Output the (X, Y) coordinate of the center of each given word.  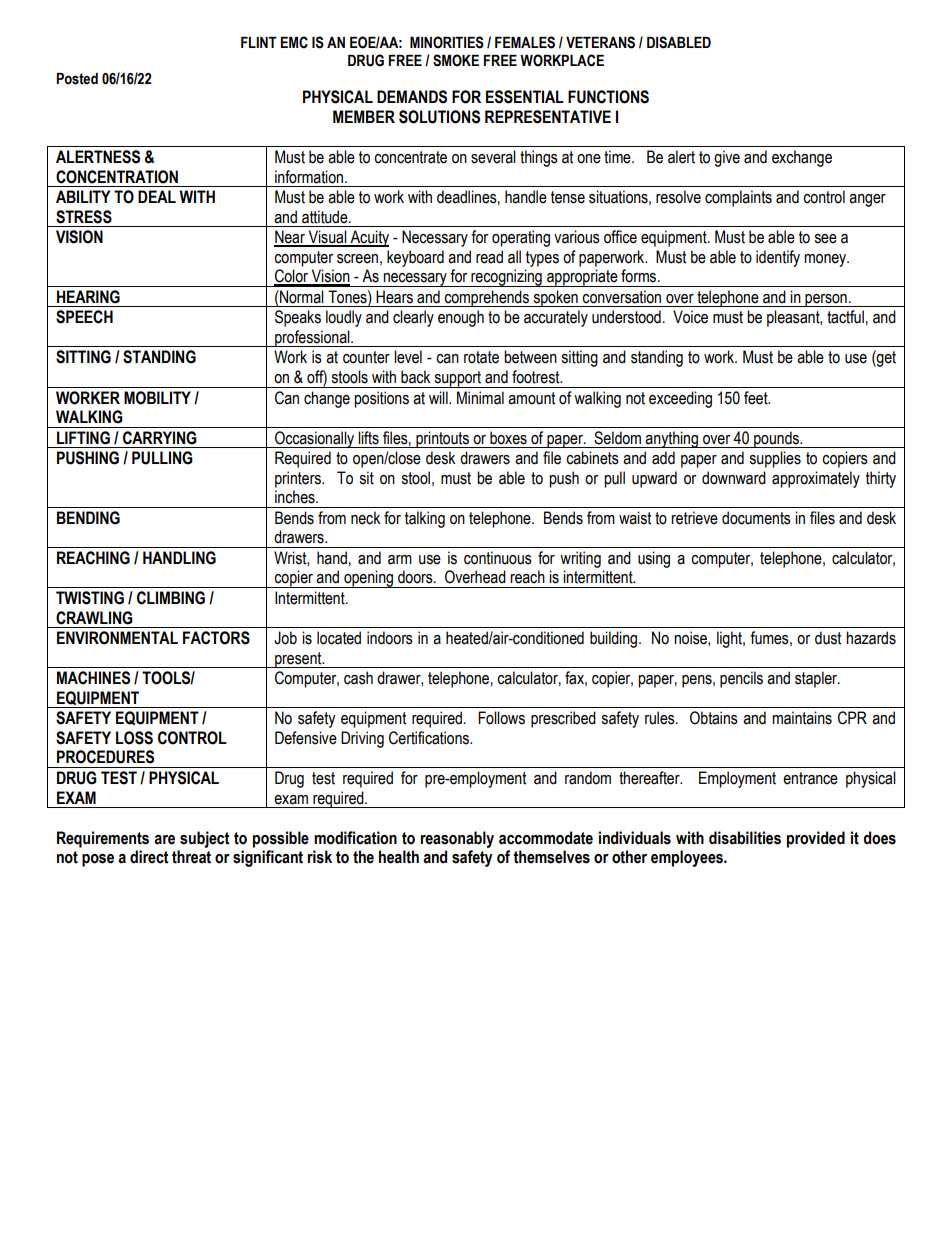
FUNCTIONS (608, 97)
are (164, 840)
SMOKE (456, 60)
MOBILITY (157, 398)
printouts (442, 439)
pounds (776, 439)
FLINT (259, 42)
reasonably (457, 839)
